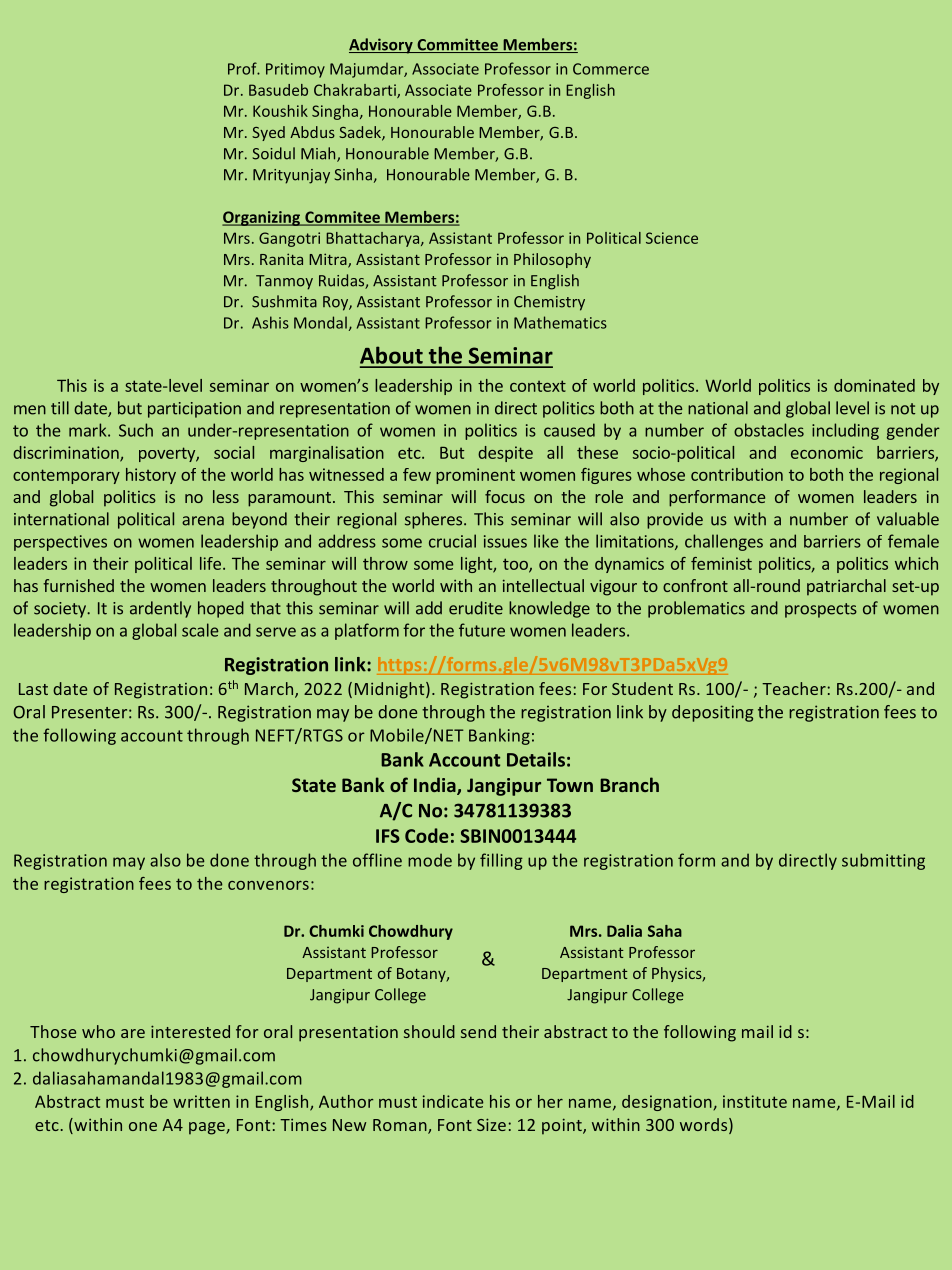 This image has width=952, height=1270. What do you see at coordinates (755, 1101) in the image?
I see `institute` at bounding box center [755, 1101].
